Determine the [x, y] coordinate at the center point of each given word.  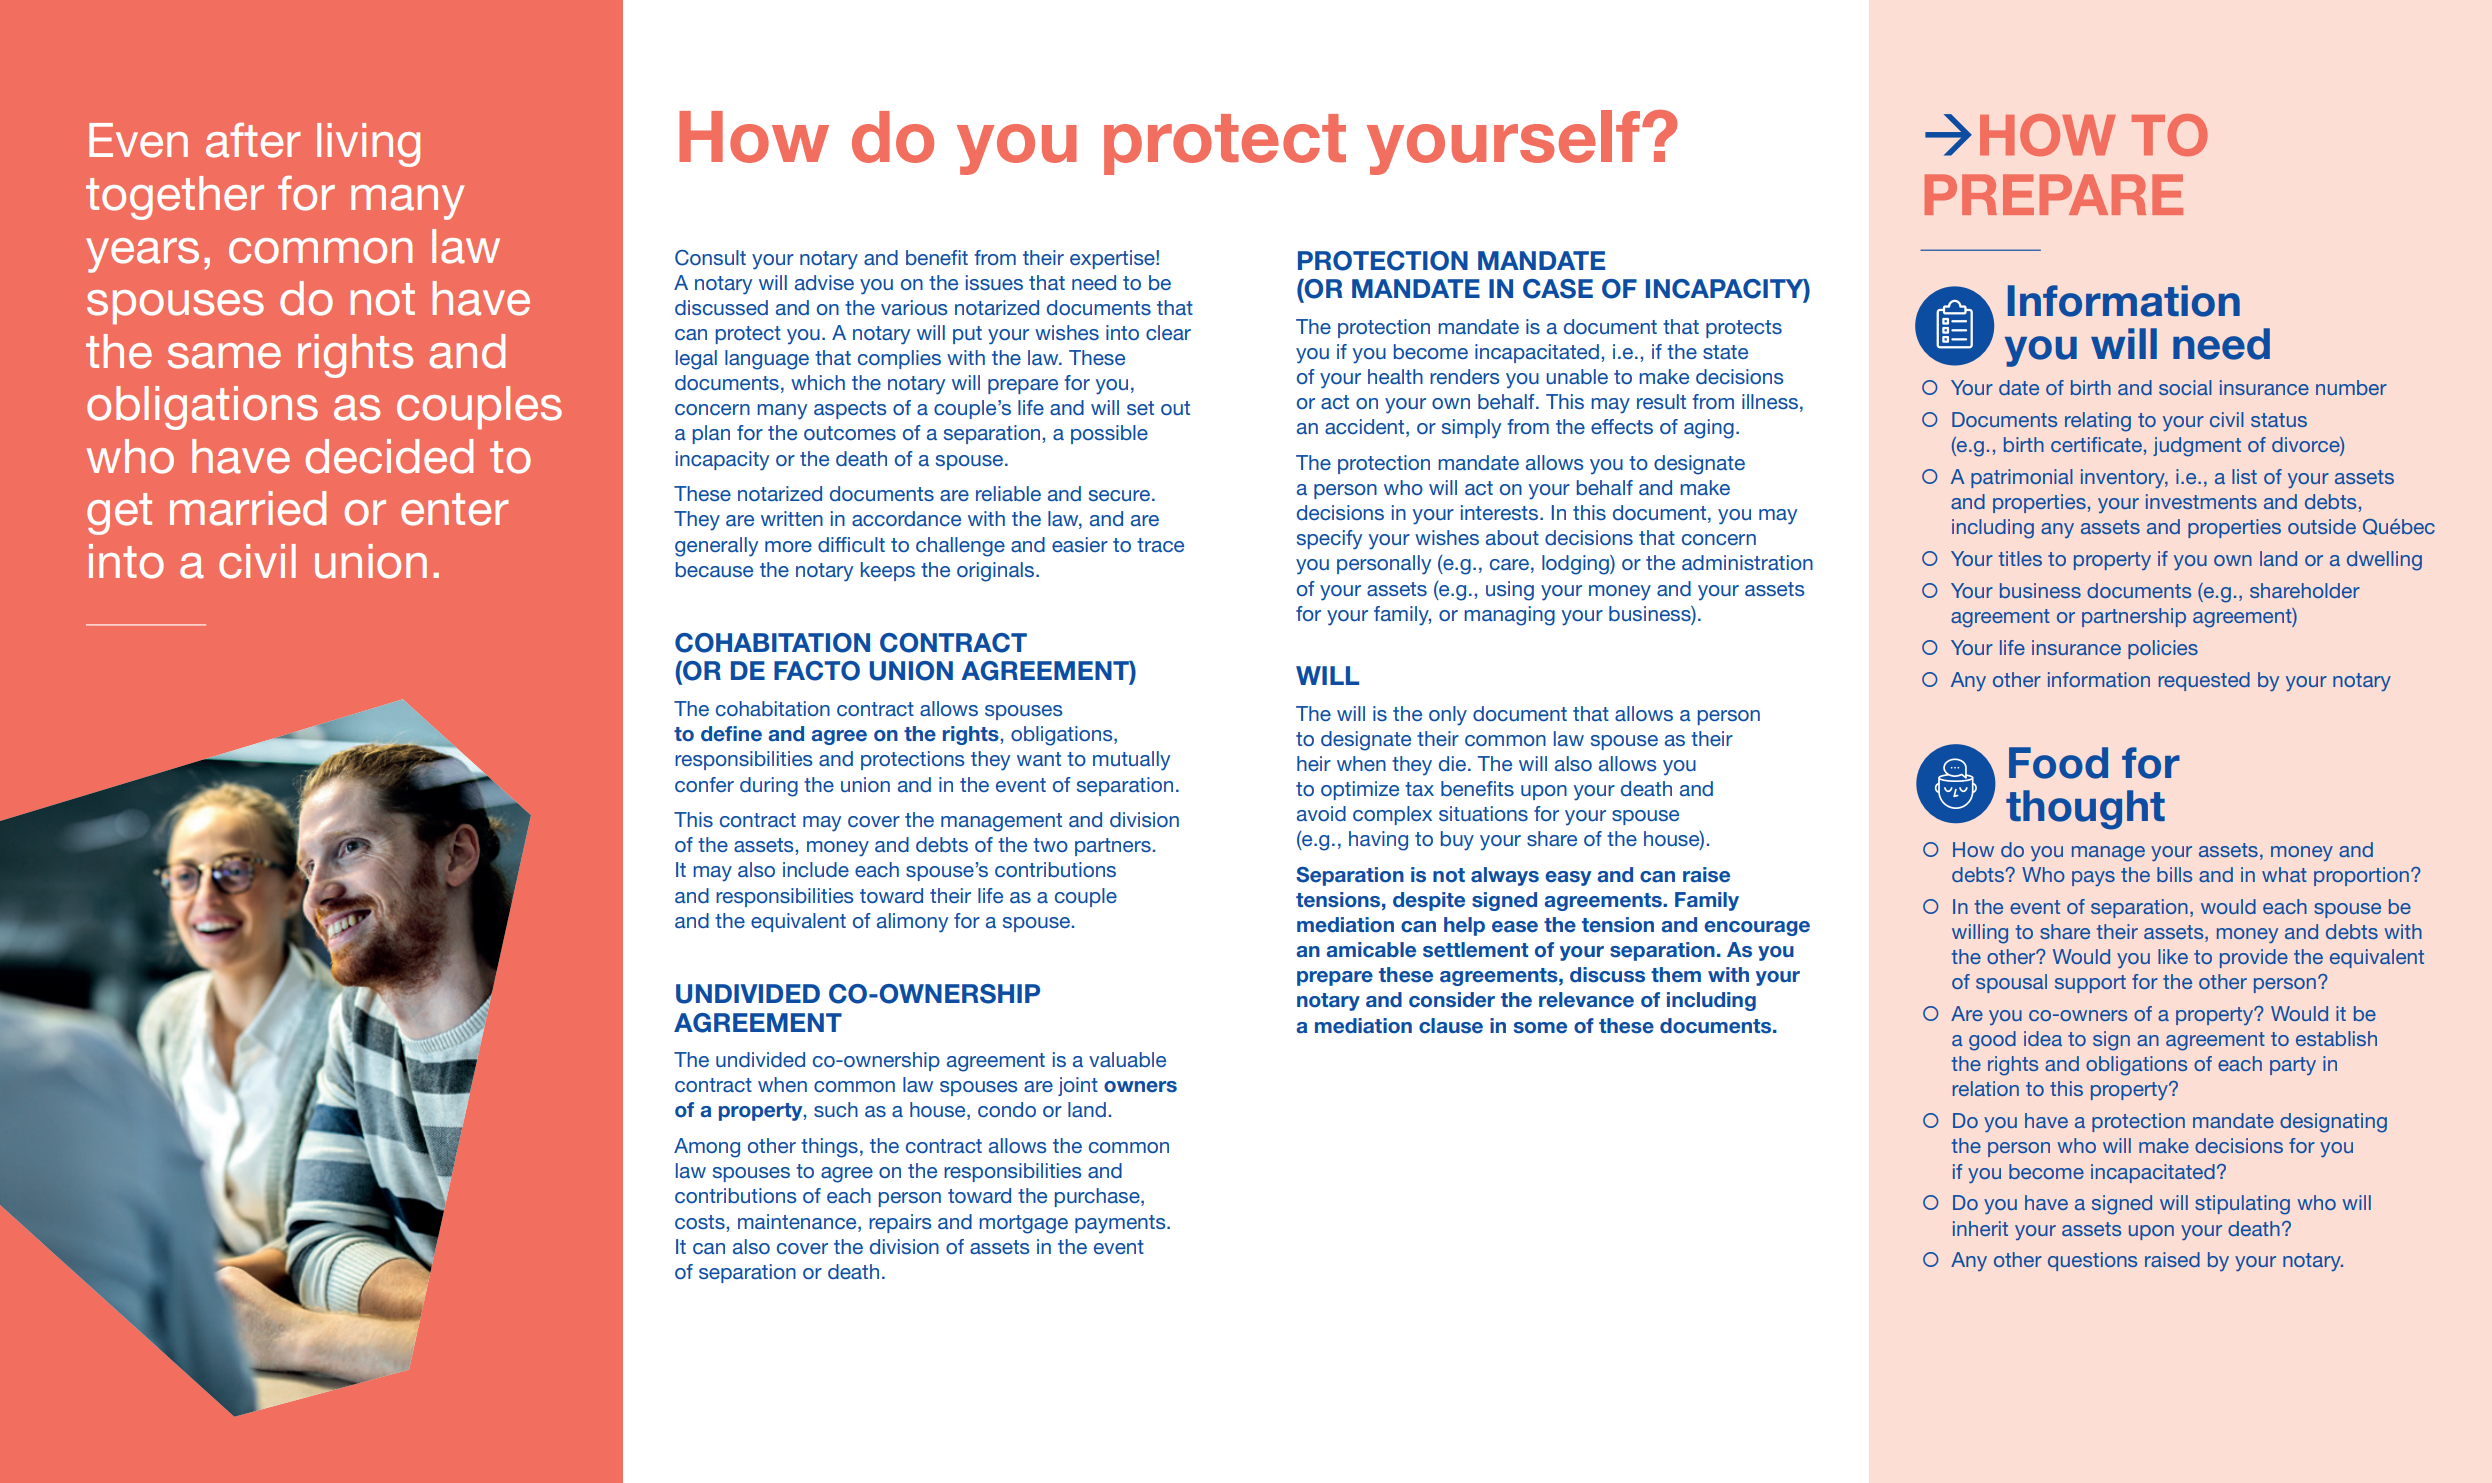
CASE [1558, 289]
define [731, 734]
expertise [1113, 259]
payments [1121, 1224]
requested [2204, 681]
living [368, 145]
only [1448, 716]
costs [700, 1222]
